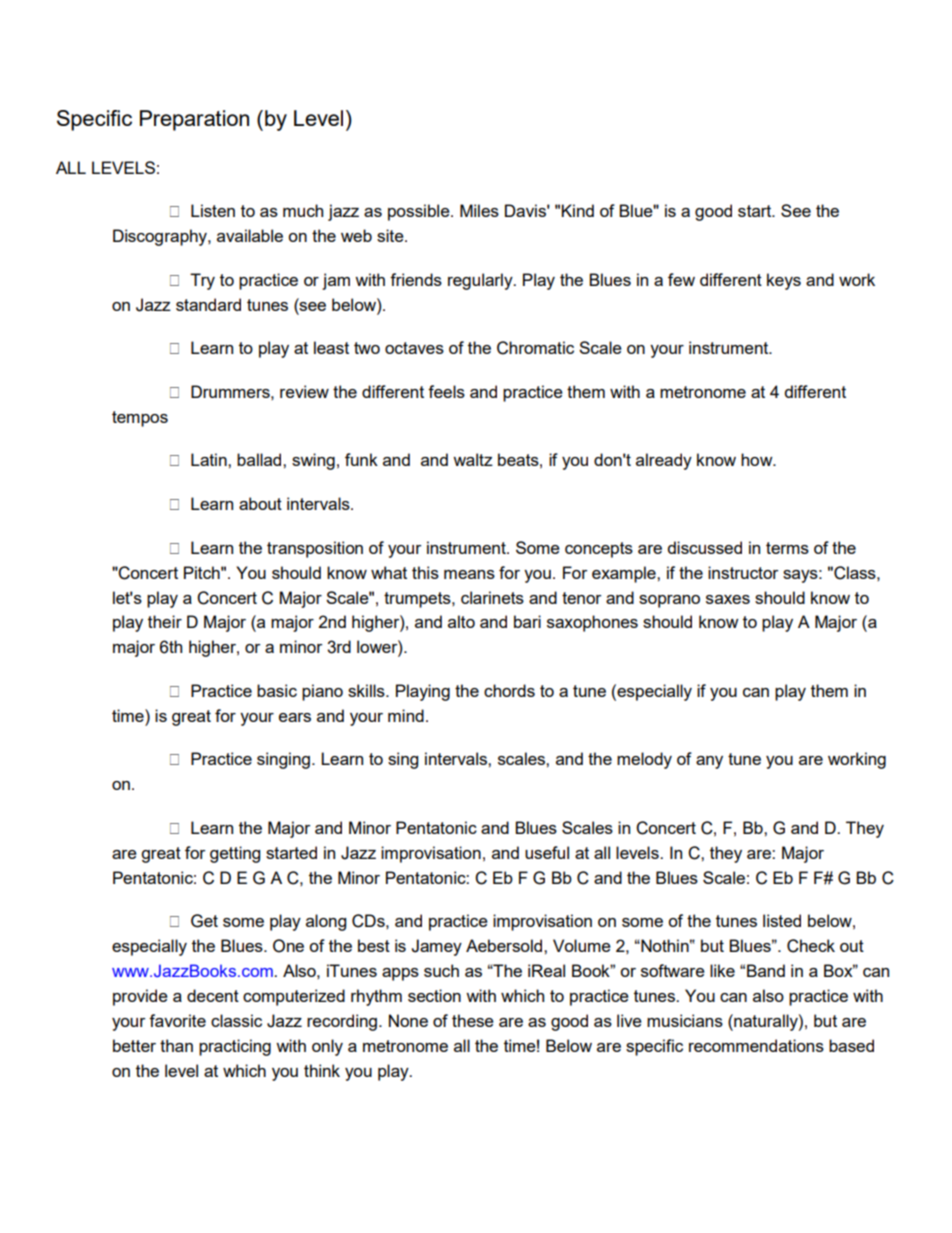  Describe the element at coordinates (535, 348) in the screenshot. I see `Chromatic` at that location.
